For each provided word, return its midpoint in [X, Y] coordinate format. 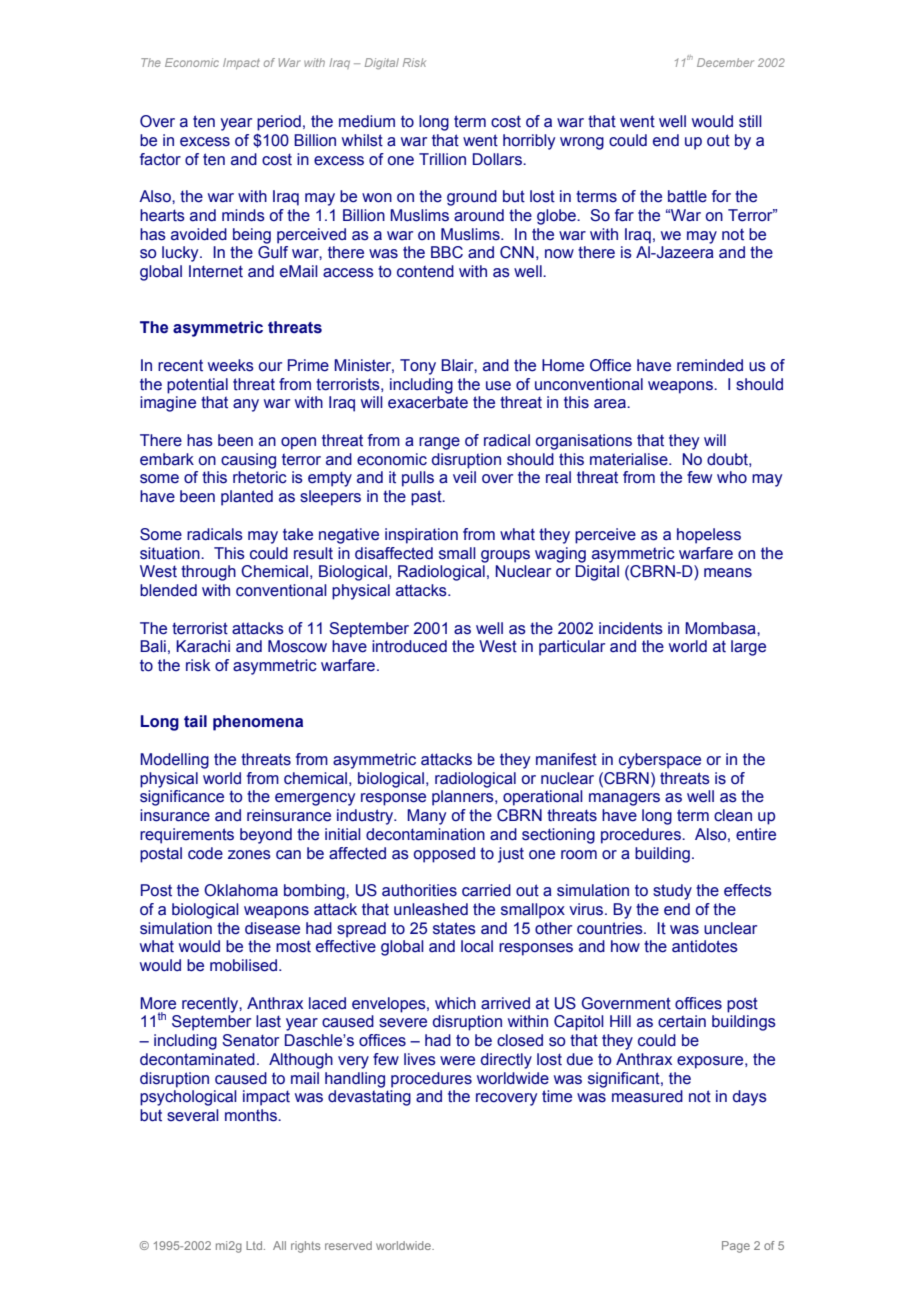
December [725, 62]
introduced [409, 646]
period [279, 123]
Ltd [255, 1245]
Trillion [442, 159]
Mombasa [721, 628]
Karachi [203, 646]
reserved [348, 1245]
